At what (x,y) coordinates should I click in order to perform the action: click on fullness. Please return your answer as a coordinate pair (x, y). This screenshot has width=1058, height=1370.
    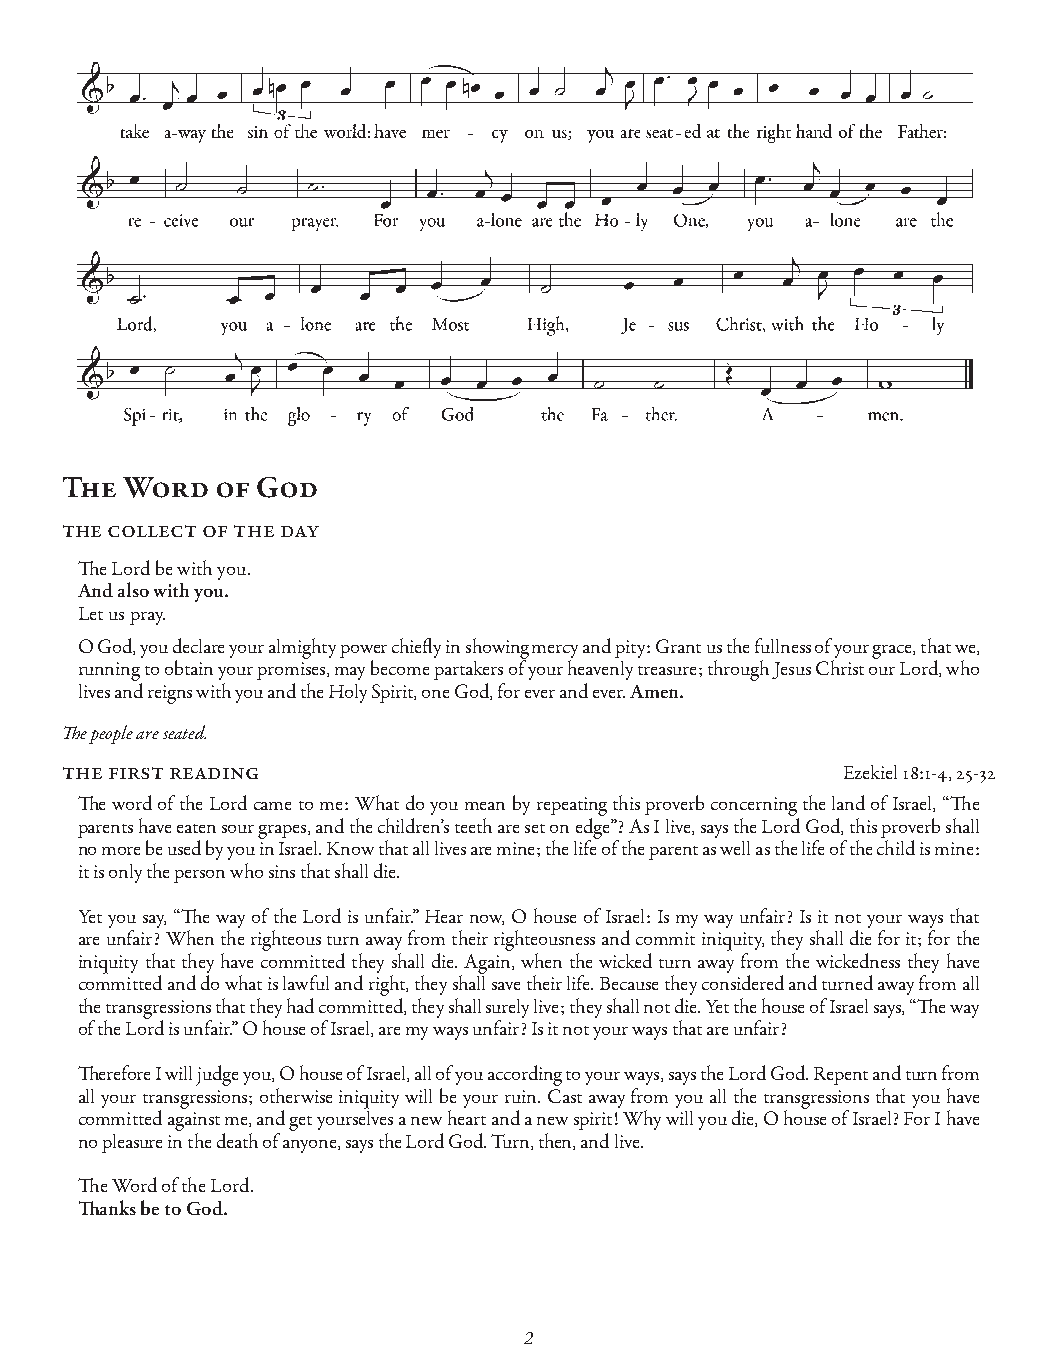
    Looking at the image, I should click on (783, 645).
